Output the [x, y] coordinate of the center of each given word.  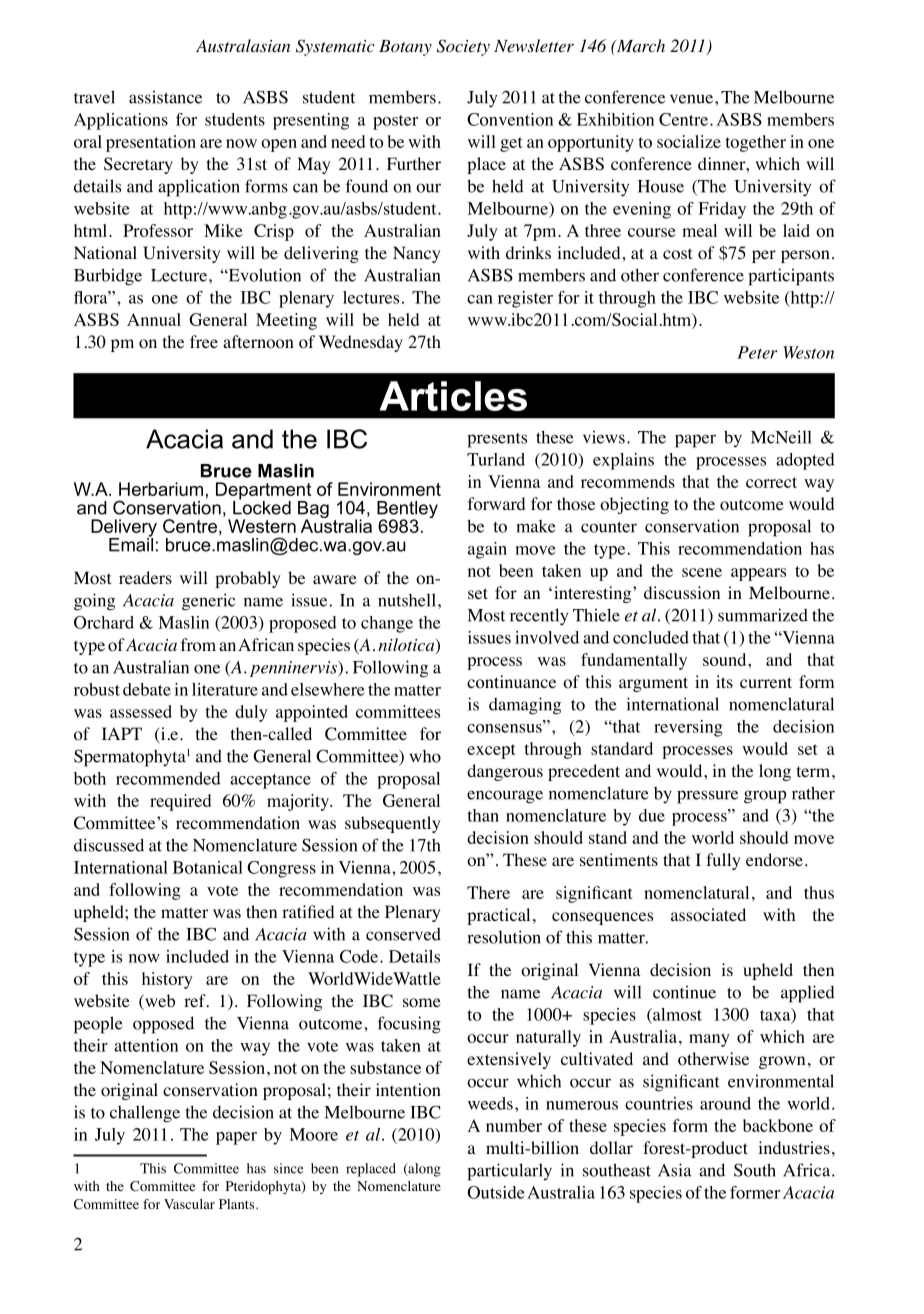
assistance [165, 97]
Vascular [189, 1204]
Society [463, 47]
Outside [496, 1192]
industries [794, 1147]
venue [691, 99]
